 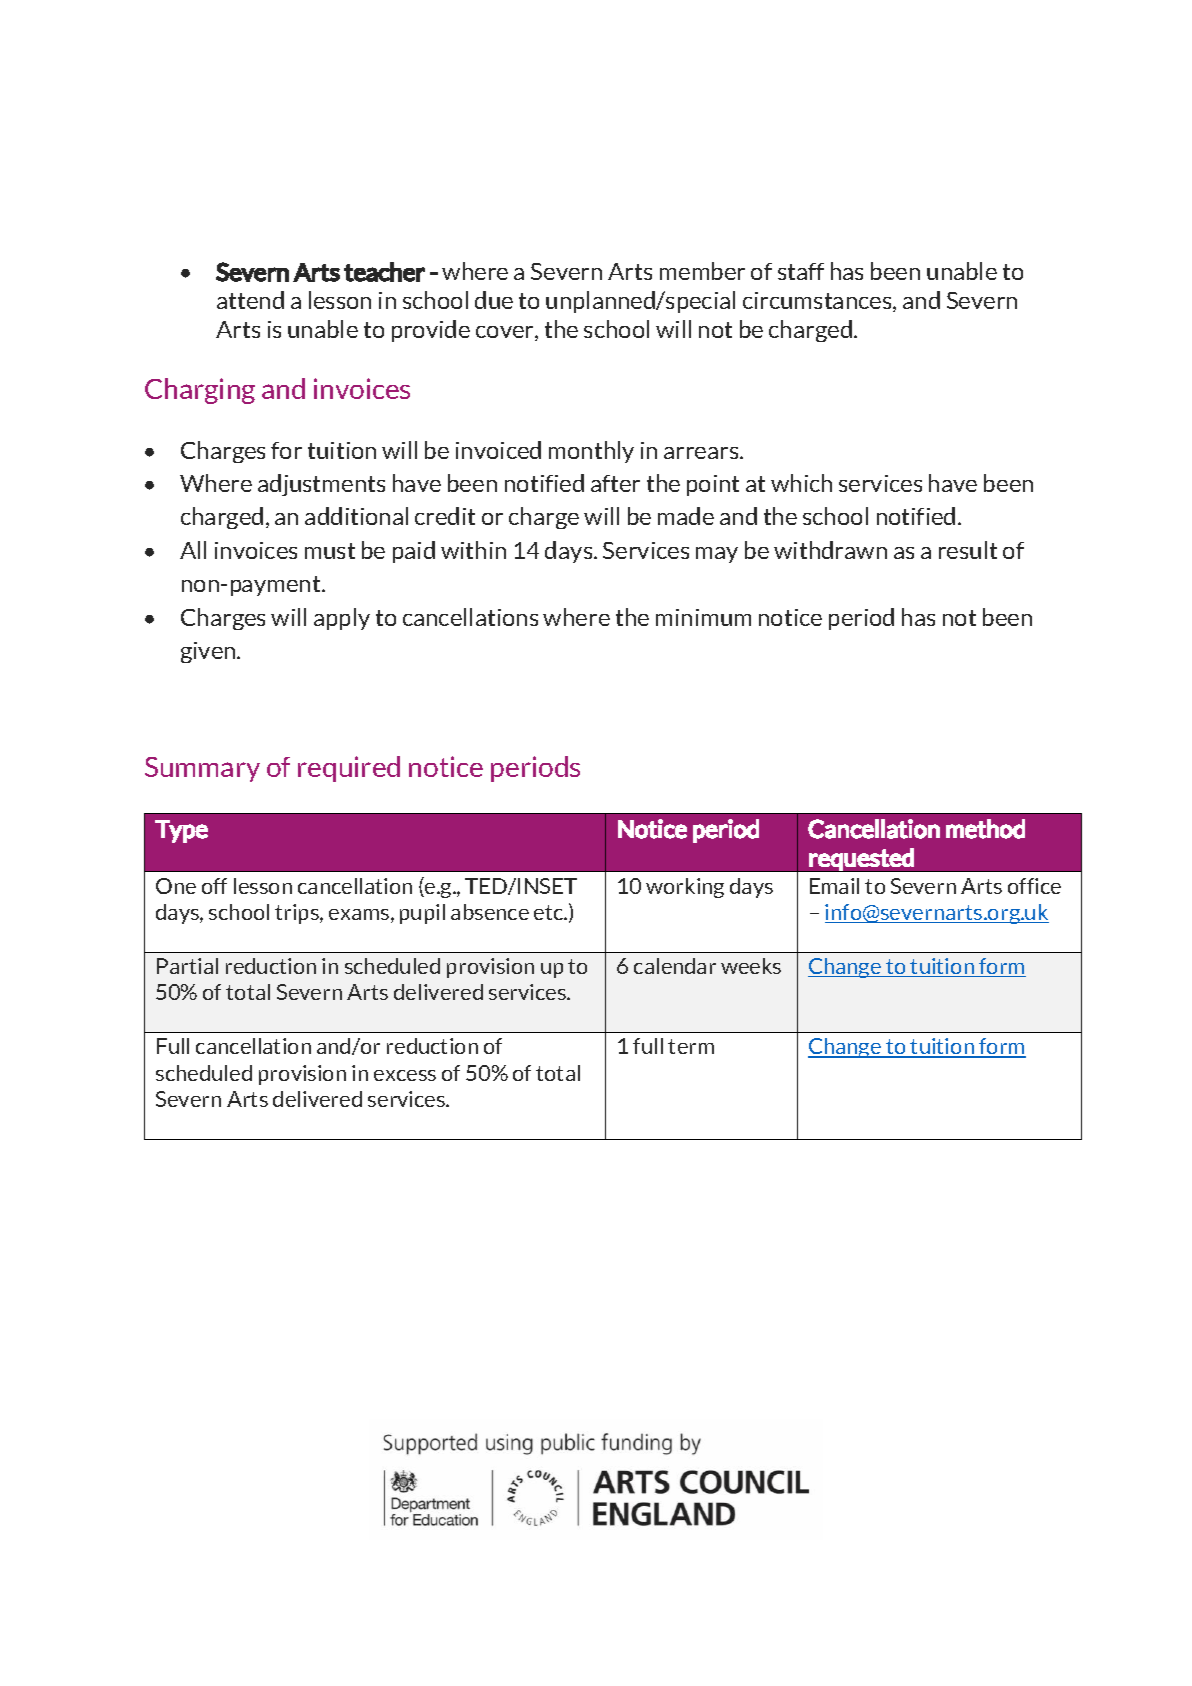 What do you see at coordinates (405, 1075) in the screenshot?
I see `excess` at bounding box center [405, 1075].
